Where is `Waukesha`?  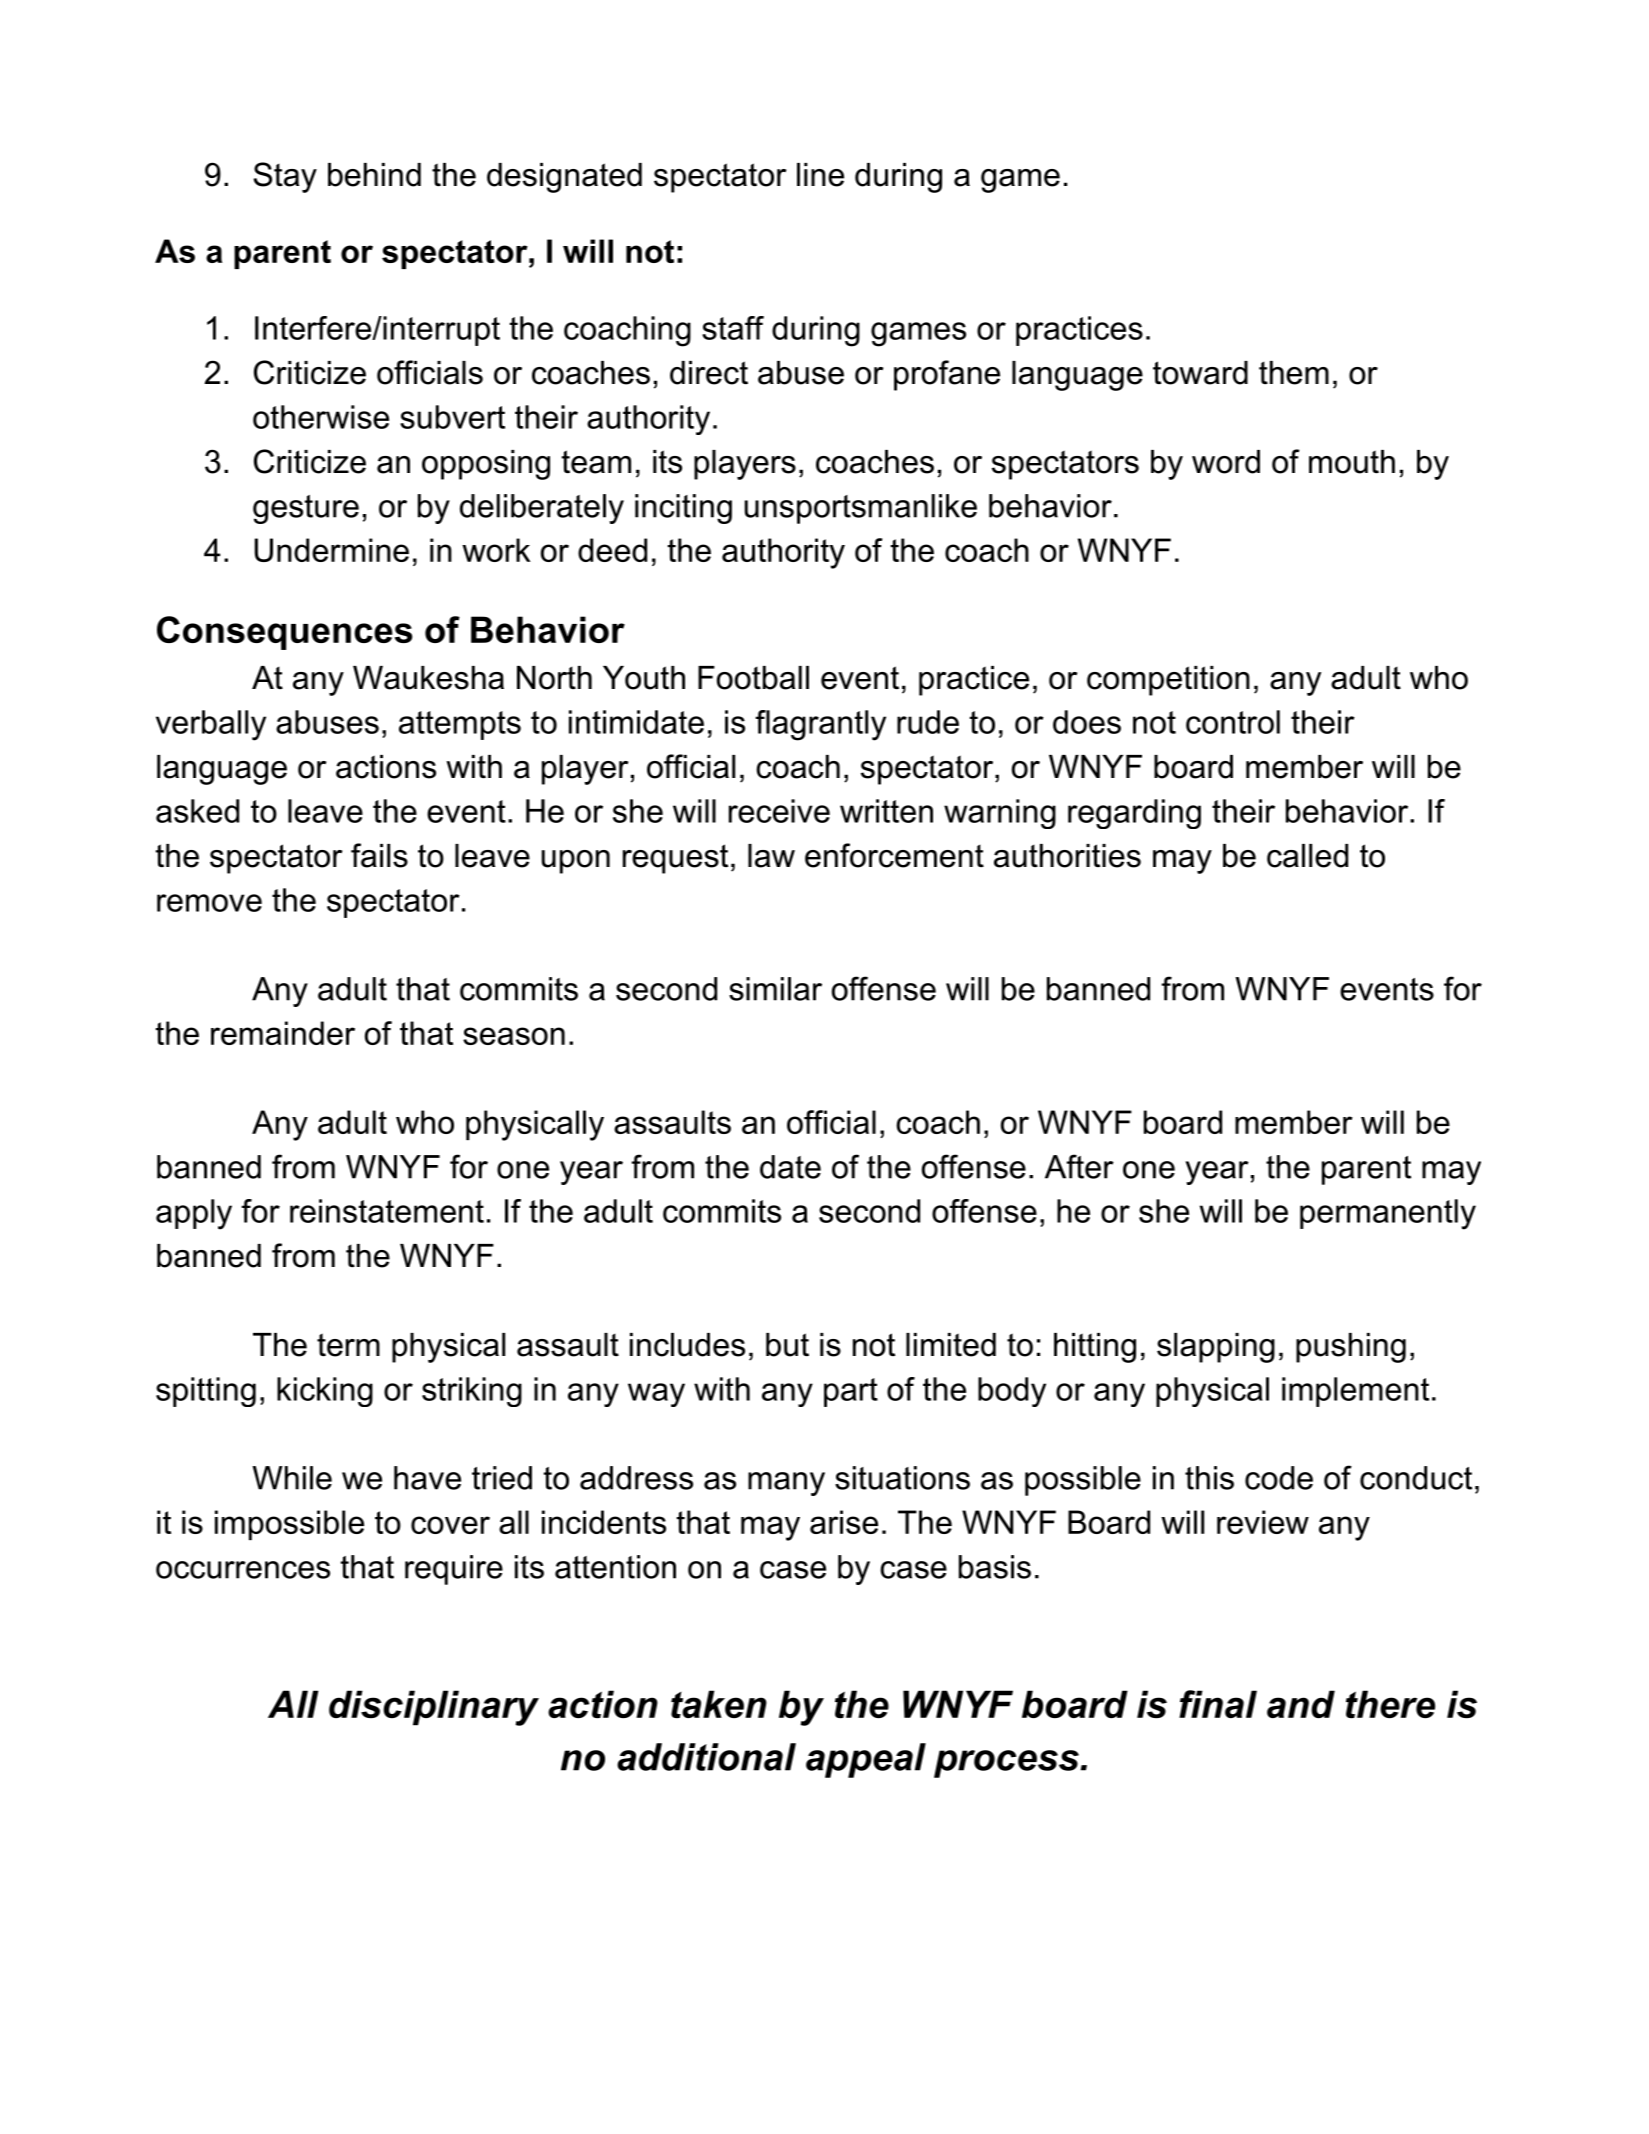
Waukesha is located at coordinates (428, 678).
